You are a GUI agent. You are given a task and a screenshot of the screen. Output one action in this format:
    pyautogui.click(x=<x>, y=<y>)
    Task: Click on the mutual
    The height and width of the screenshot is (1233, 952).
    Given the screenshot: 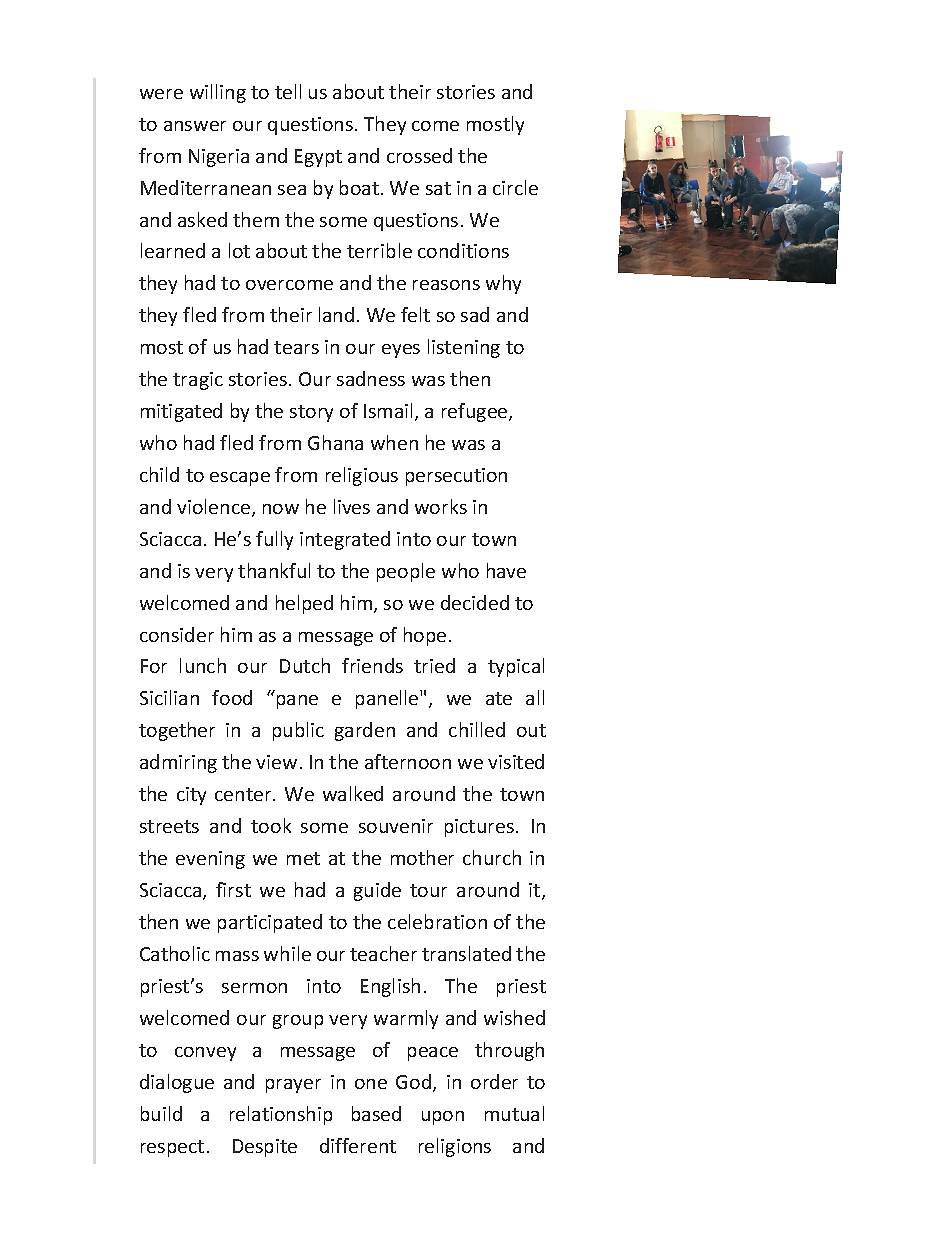 What is the action you would take?
    pyautogui.click(x=514, y=1113)
